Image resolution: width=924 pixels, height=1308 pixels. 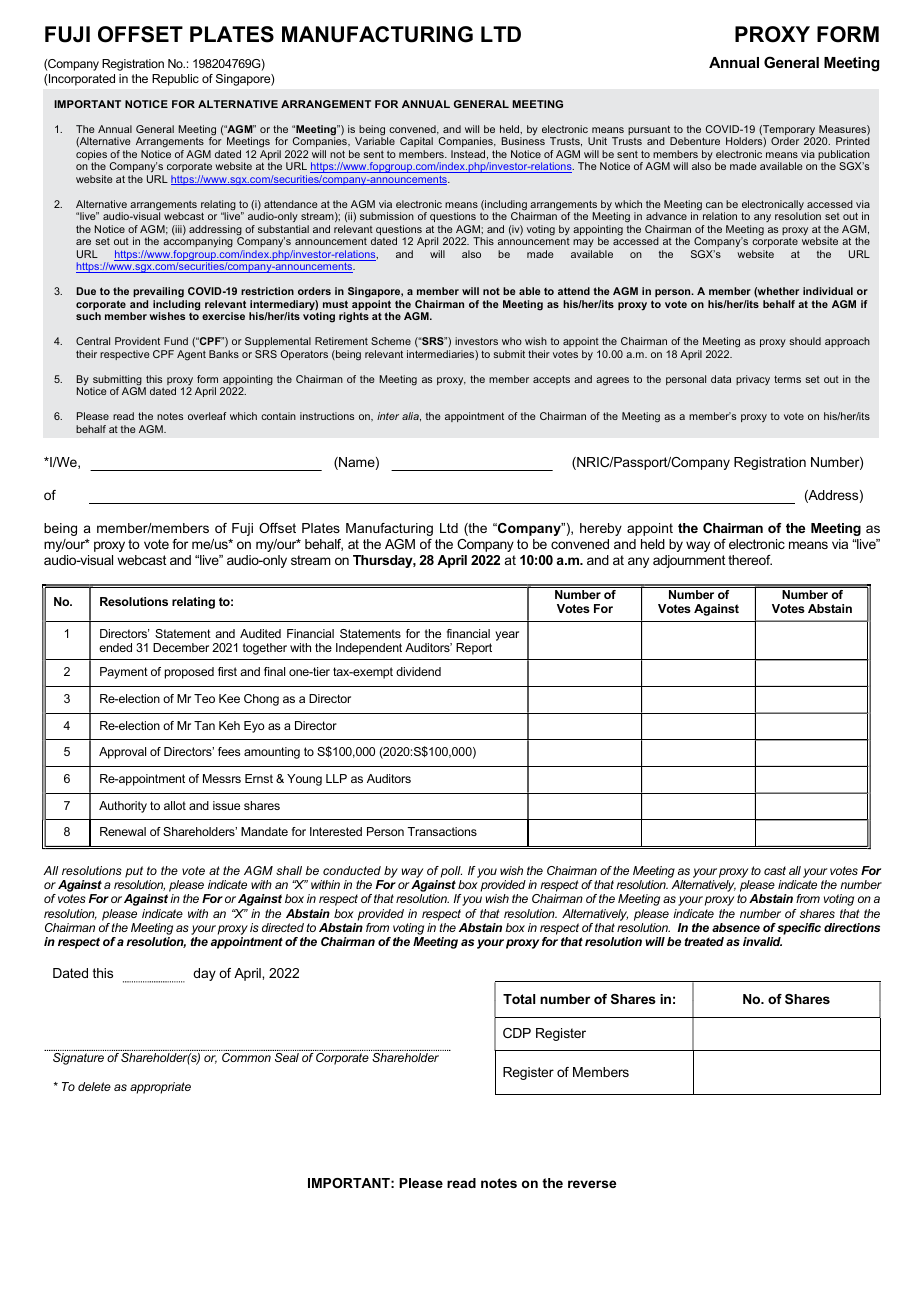 I want to click on Capital, so click(x=416, y=142).
